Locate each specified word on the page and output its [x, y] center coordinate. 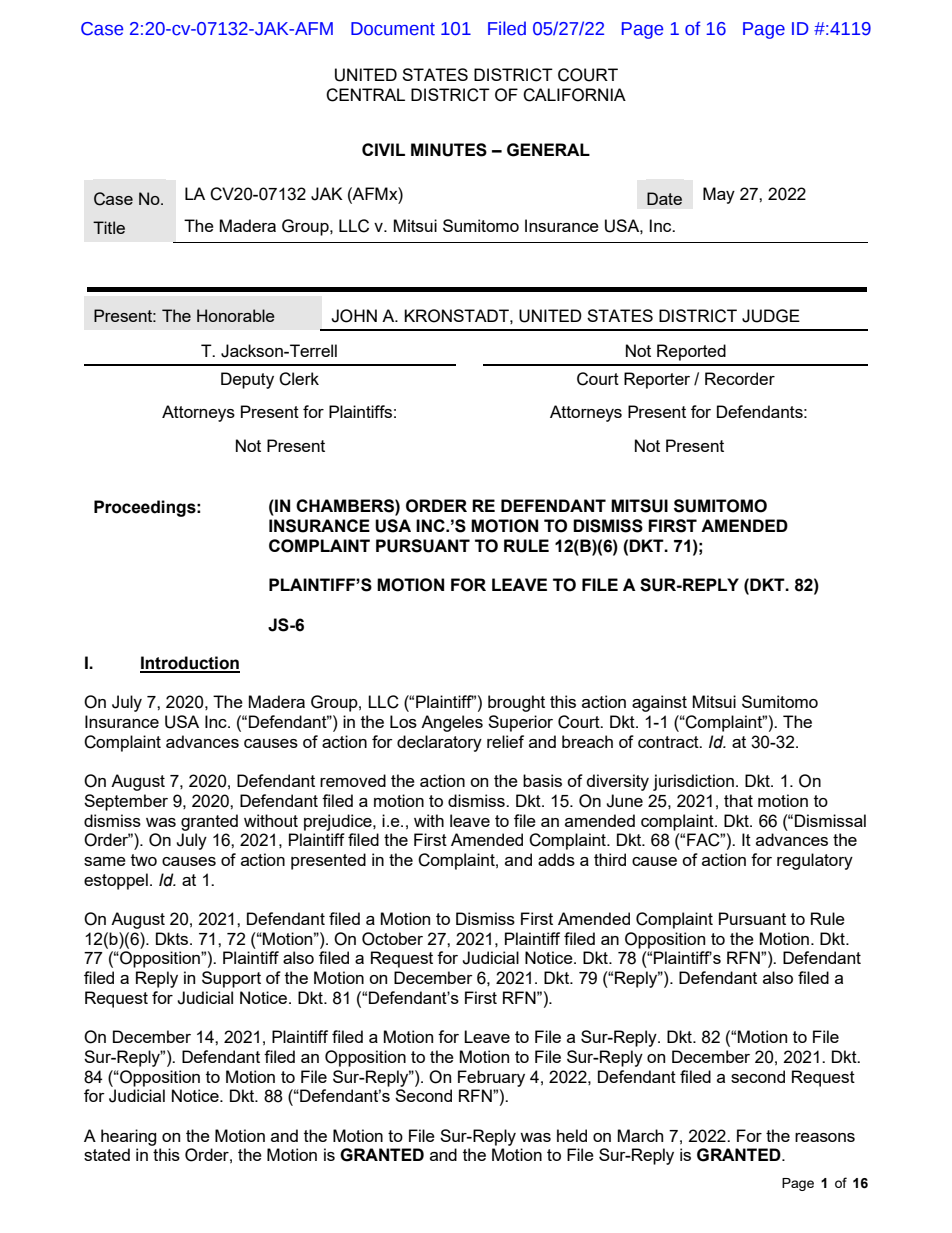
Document [393, 29]
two [144, 860]
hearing [129, 1137]
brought [516, 703]
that [738, 800]
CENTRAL [365, 95]
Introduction [190, 664]
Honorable [236, 315]
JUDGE [771, 316]
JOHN [354, 316]
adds [556, 859]
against [659, 703]
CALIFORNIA [574, 95]
